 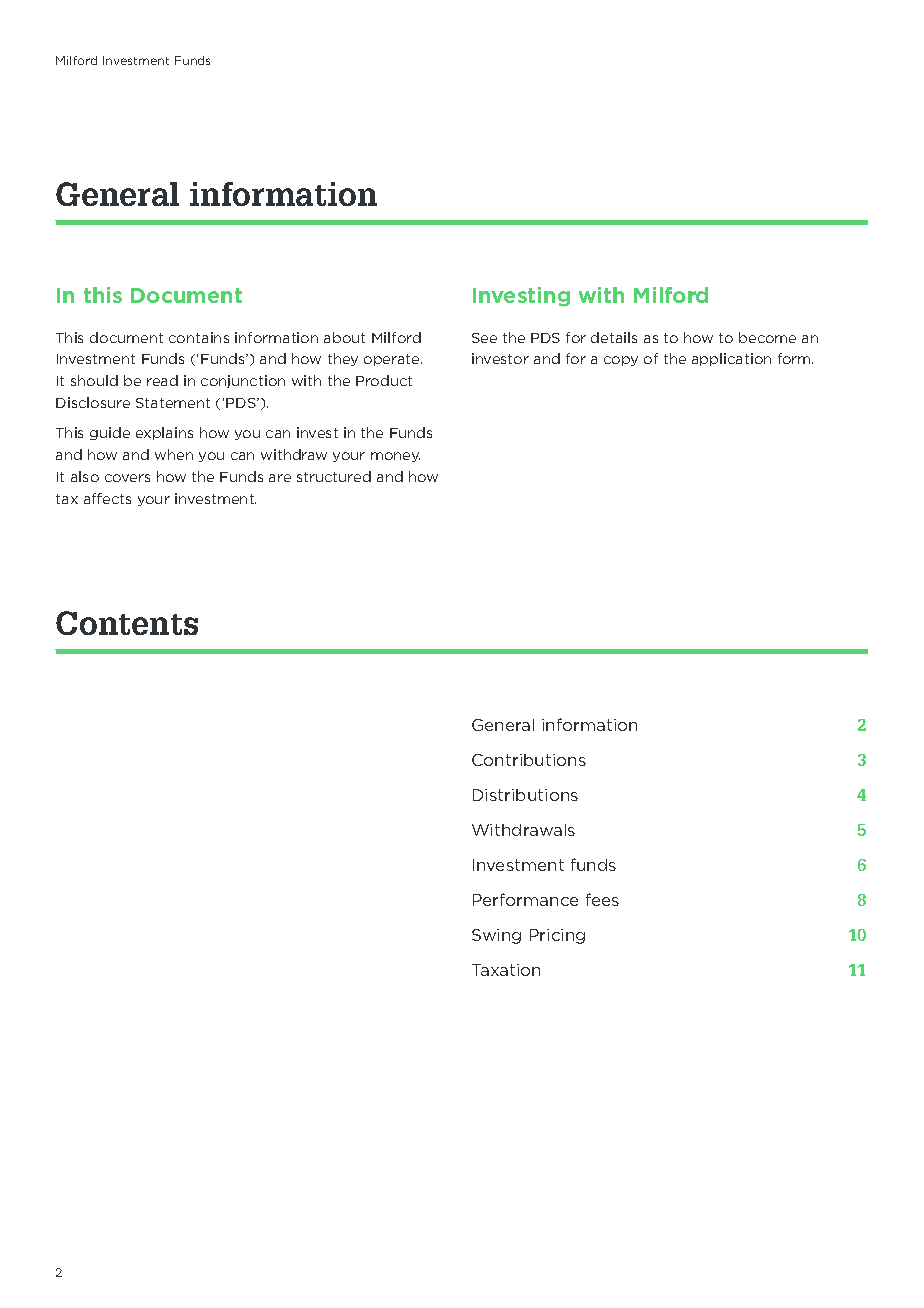 I want to click on are, so click(x=280, y=478).
